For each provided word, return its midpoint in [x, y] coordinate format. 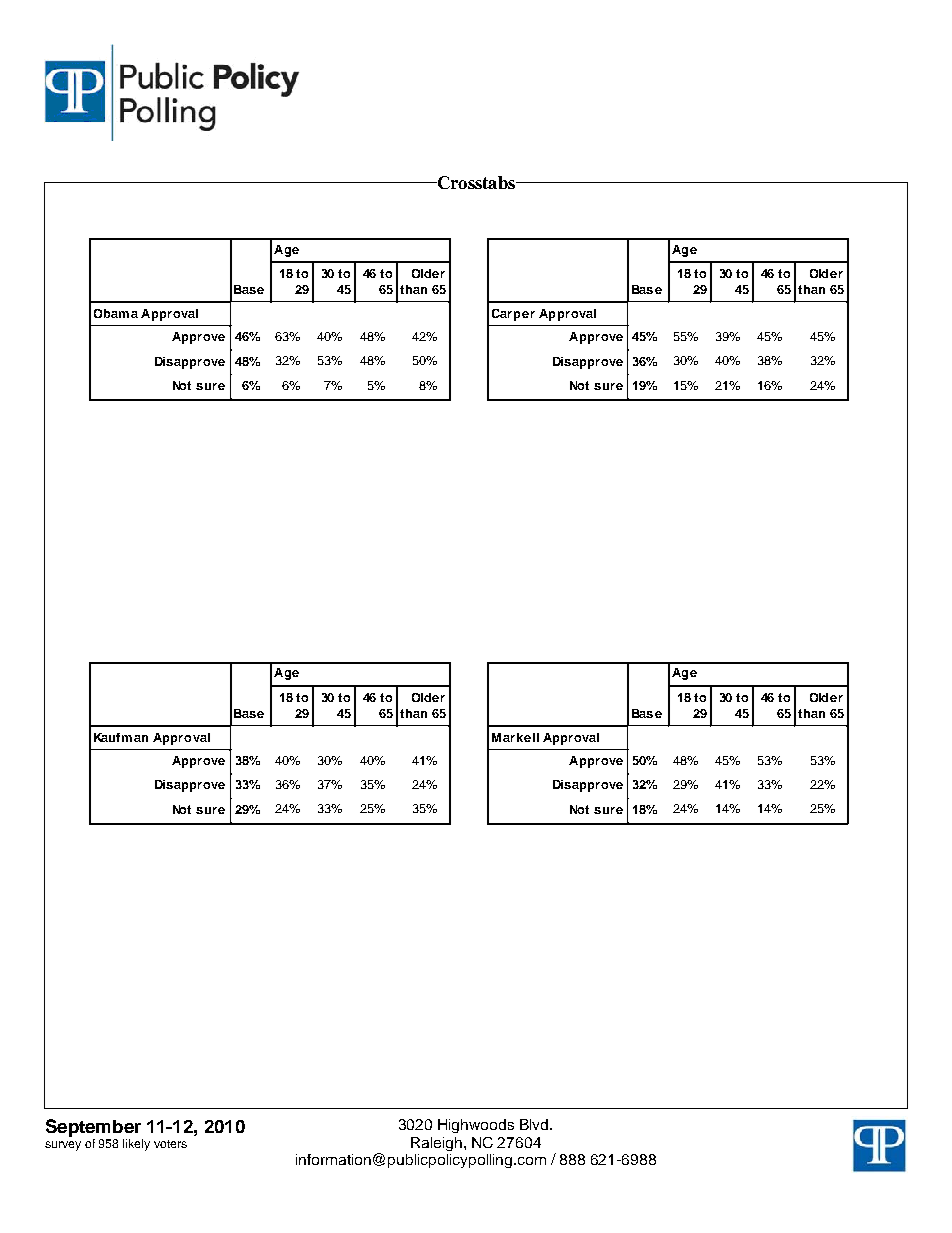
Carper [513, 315]
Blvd [535, 1124]
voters [170, 1144]
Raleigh [436, 1144]
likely [136, 1145]
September [94, 1129]
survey [63, 1146]
